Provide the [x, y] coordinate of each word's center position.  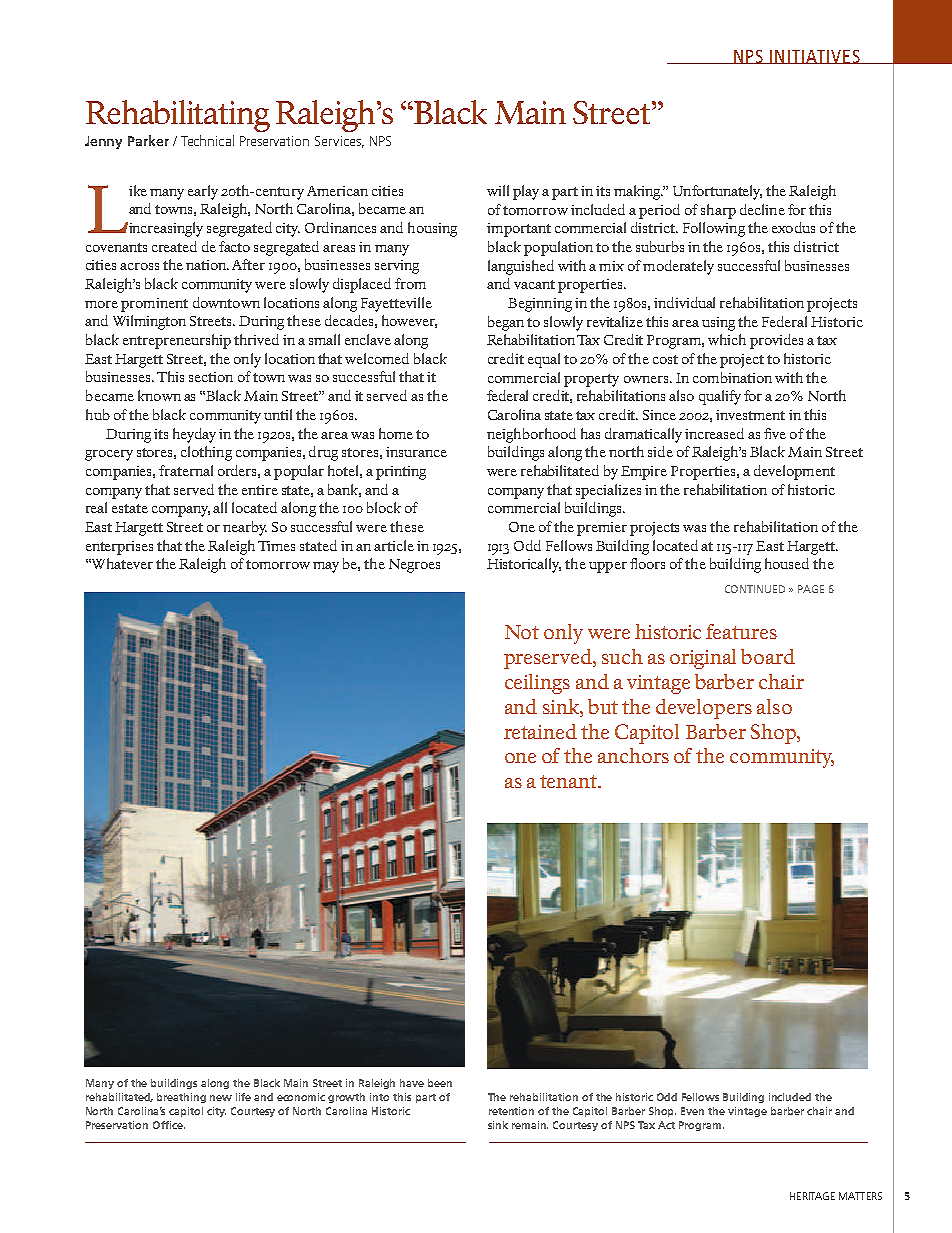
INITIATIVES [815, 57]
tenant [570, 781]
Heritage [812, 1196]
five [775, 433]
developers [704, 709]
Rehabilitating [178, 116]
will [498, 190]
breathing [181, 1098]
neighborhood [531, 435]
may [326, 567]
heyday [194, 435]
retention [511, 1111]
